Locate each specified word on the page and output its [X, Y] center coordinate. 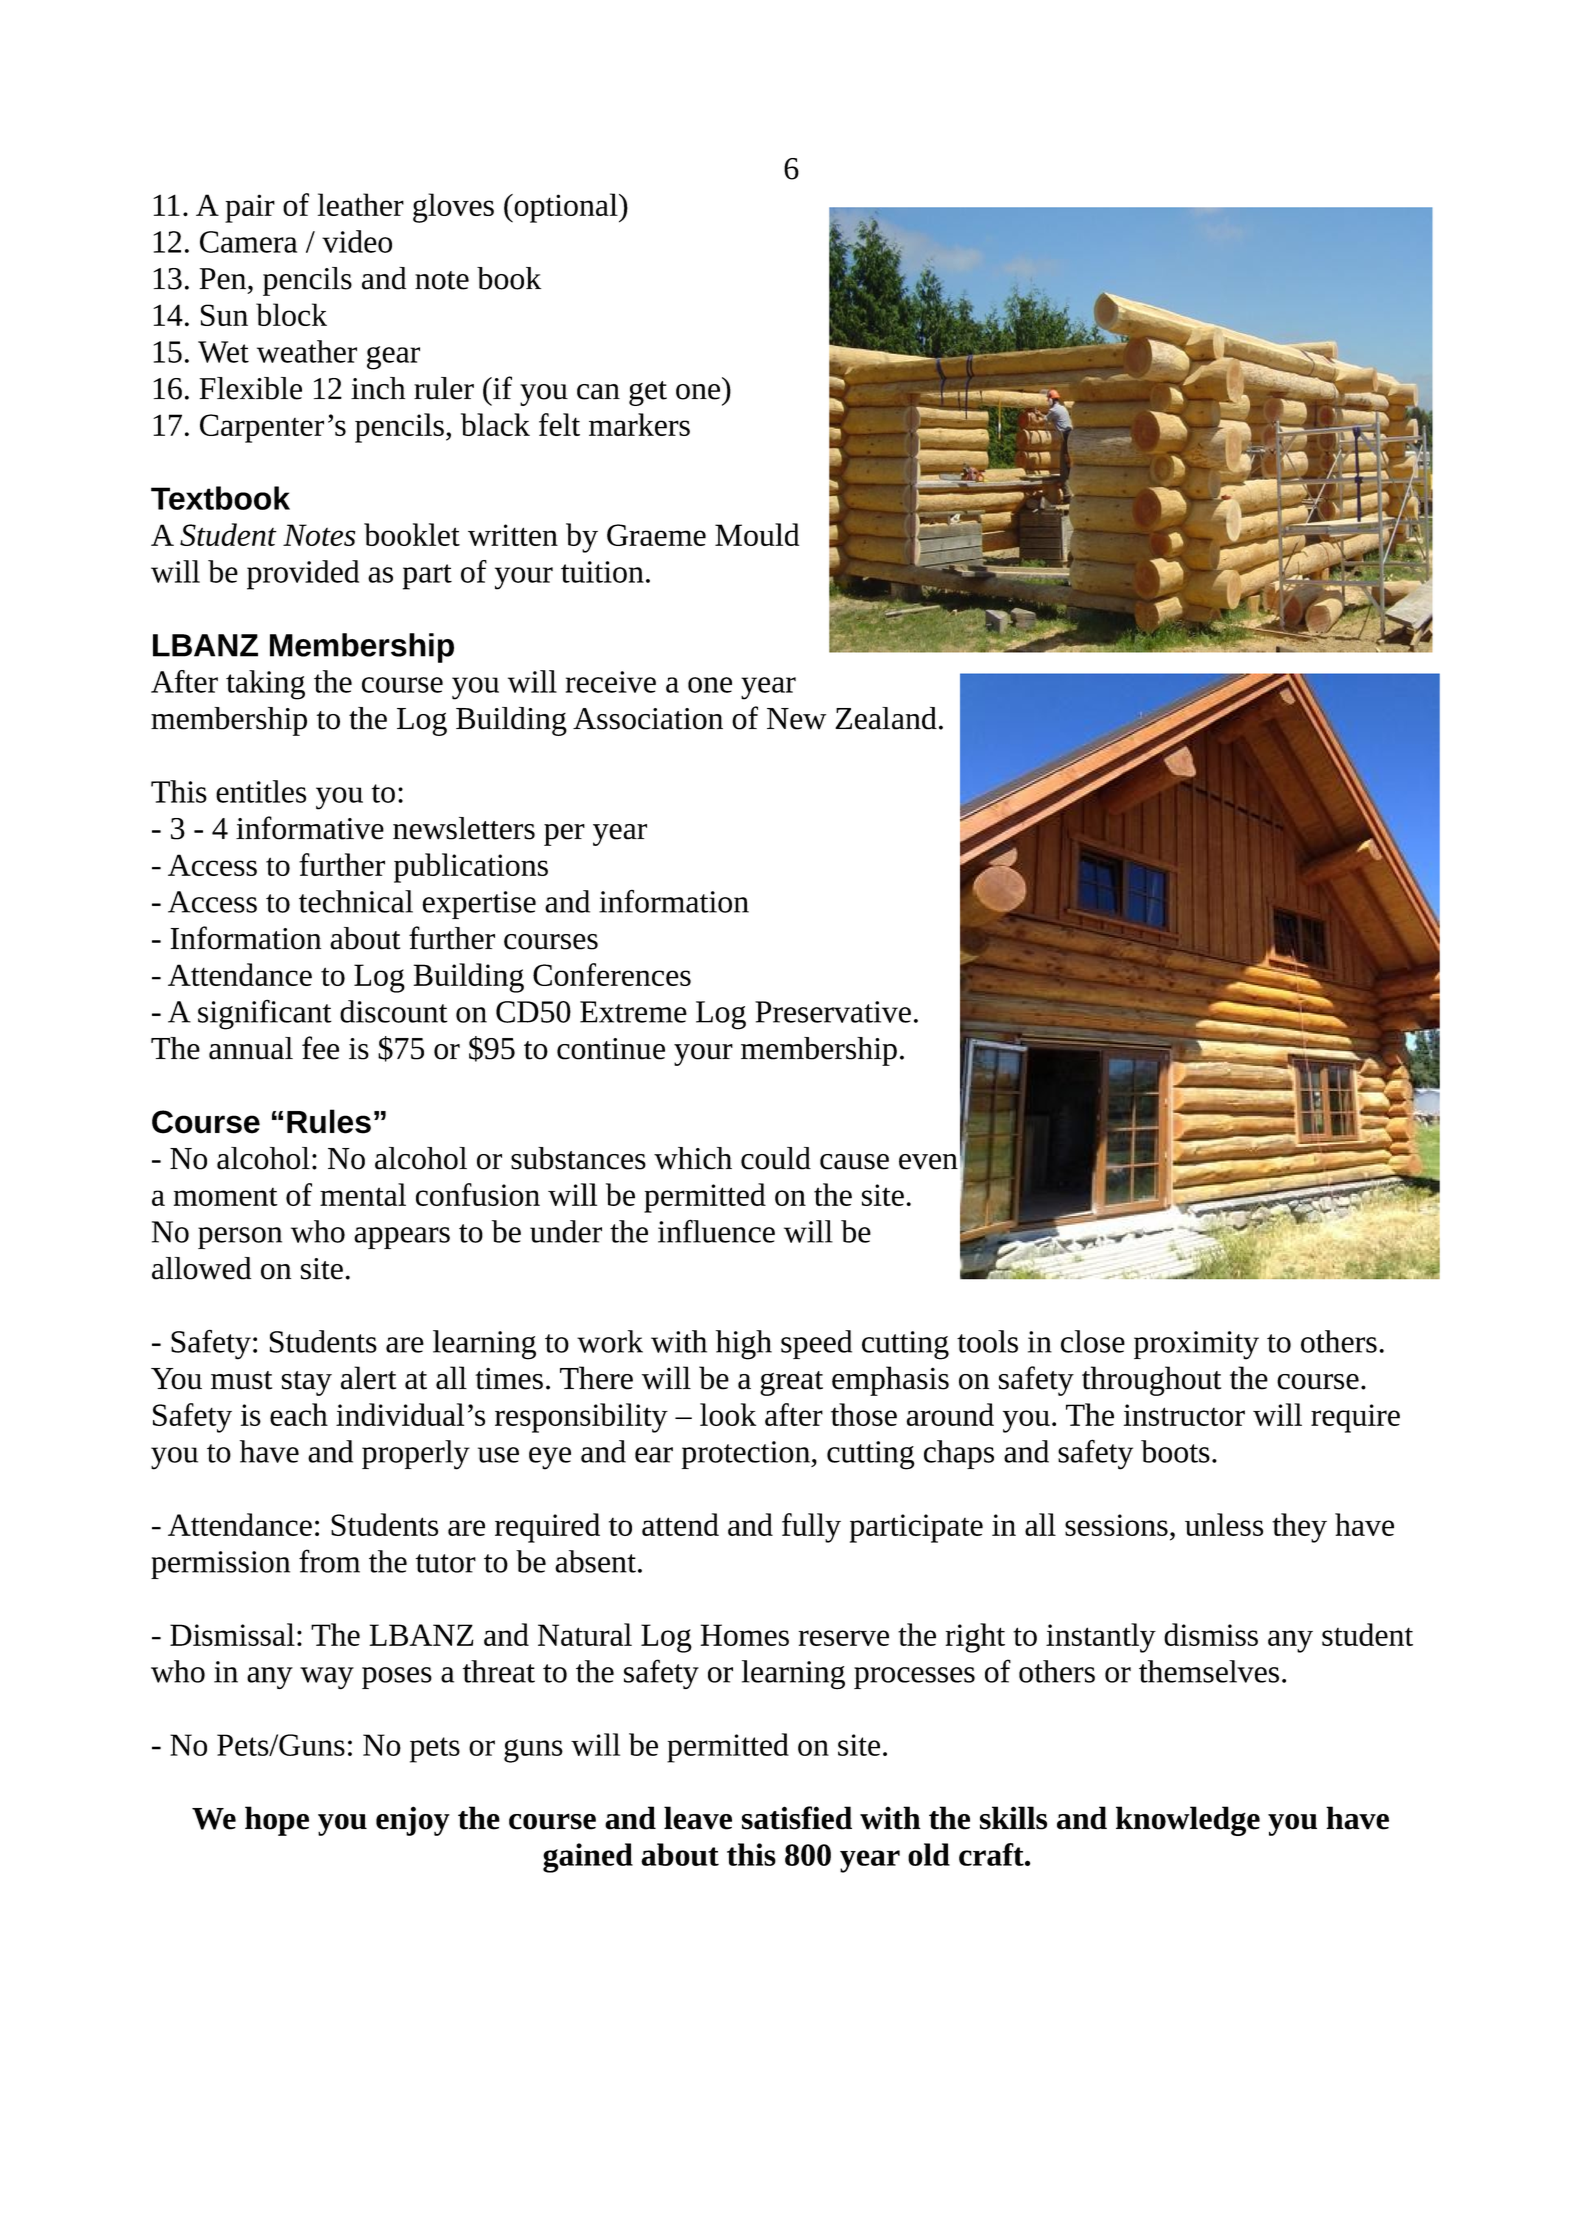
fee [320, 1048]
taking [265, 685]
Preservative [833, 1012]
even [928, 1162]
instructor [1184, 1415]
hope [277, 1821]
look [728, 1414]
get [648, 393]
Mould [757, 534]
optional [566, 208]
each [299, 1414]
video [357, 241]
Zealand [886, 718]
